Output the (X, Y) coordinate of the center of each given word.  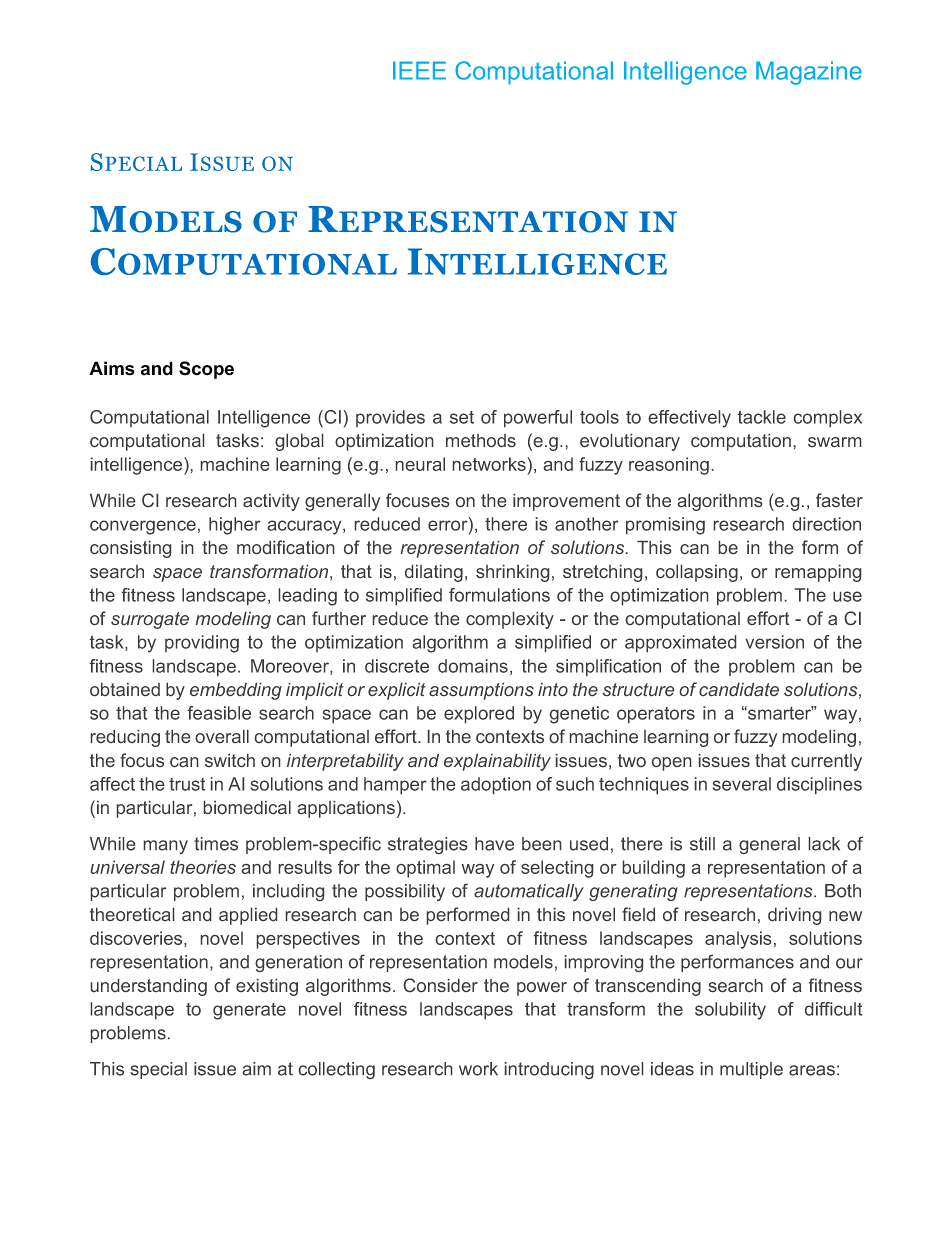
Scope (206, 370)
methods (481, 440)
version (775, 642)
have (494, 844)
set (462, 417)
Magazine (809, 73)
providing (202, 644)
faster (839, 500)
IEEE (419, 70)
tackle (762, 417)
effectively (690, 419)
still (702, 844)
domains (473, 666)
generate (249, 1011)
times (216, 844)
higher (235, 526)
